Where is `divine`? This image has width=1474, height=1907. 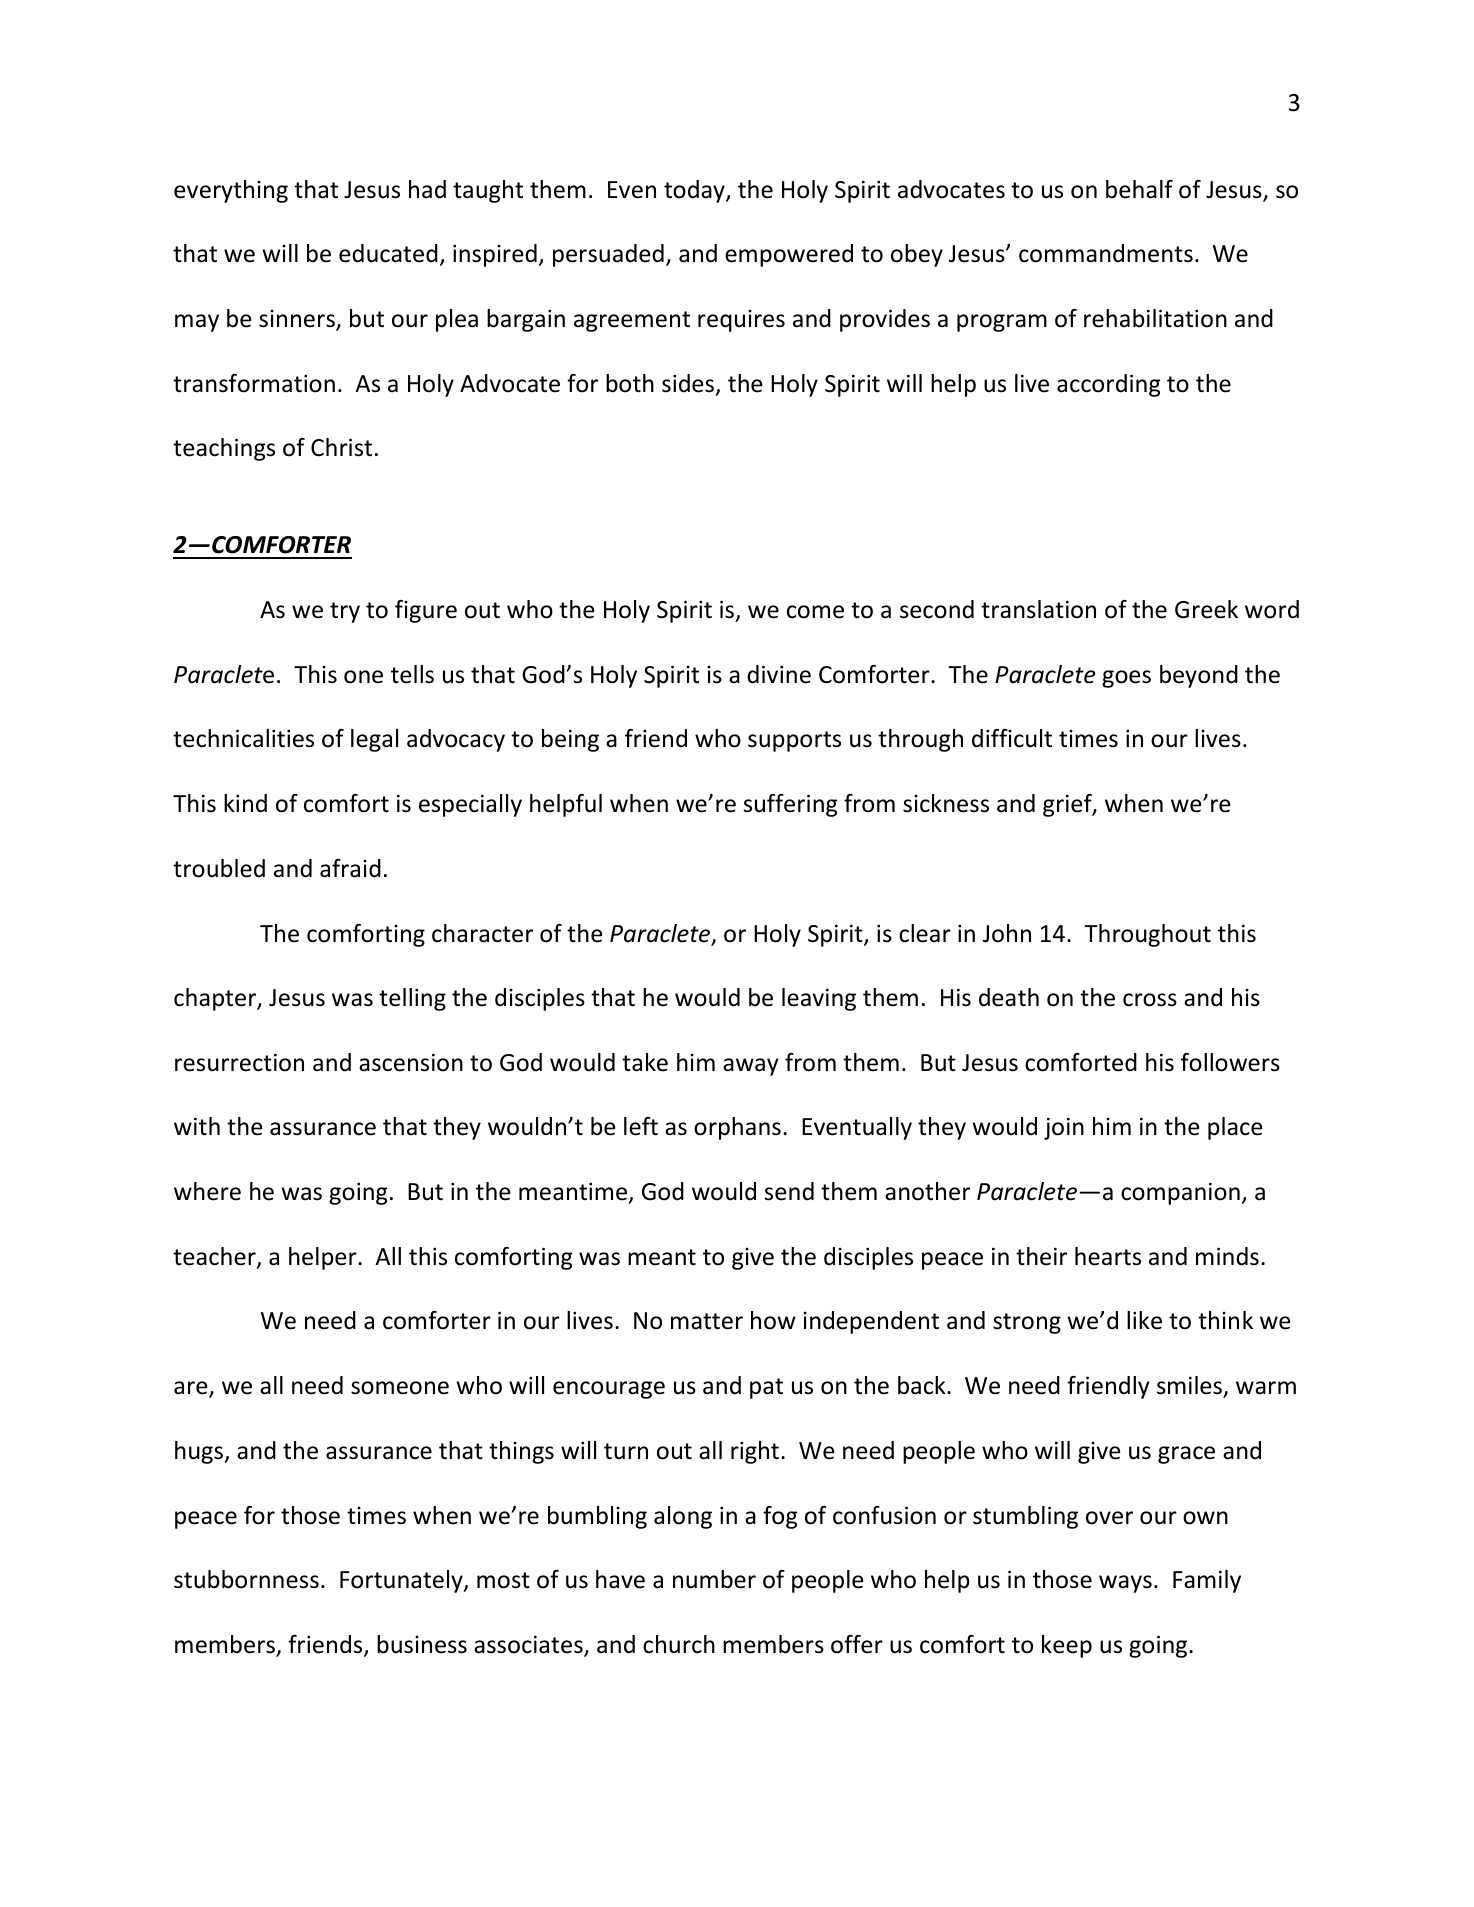 divine is located at coordinates (779, 674).
